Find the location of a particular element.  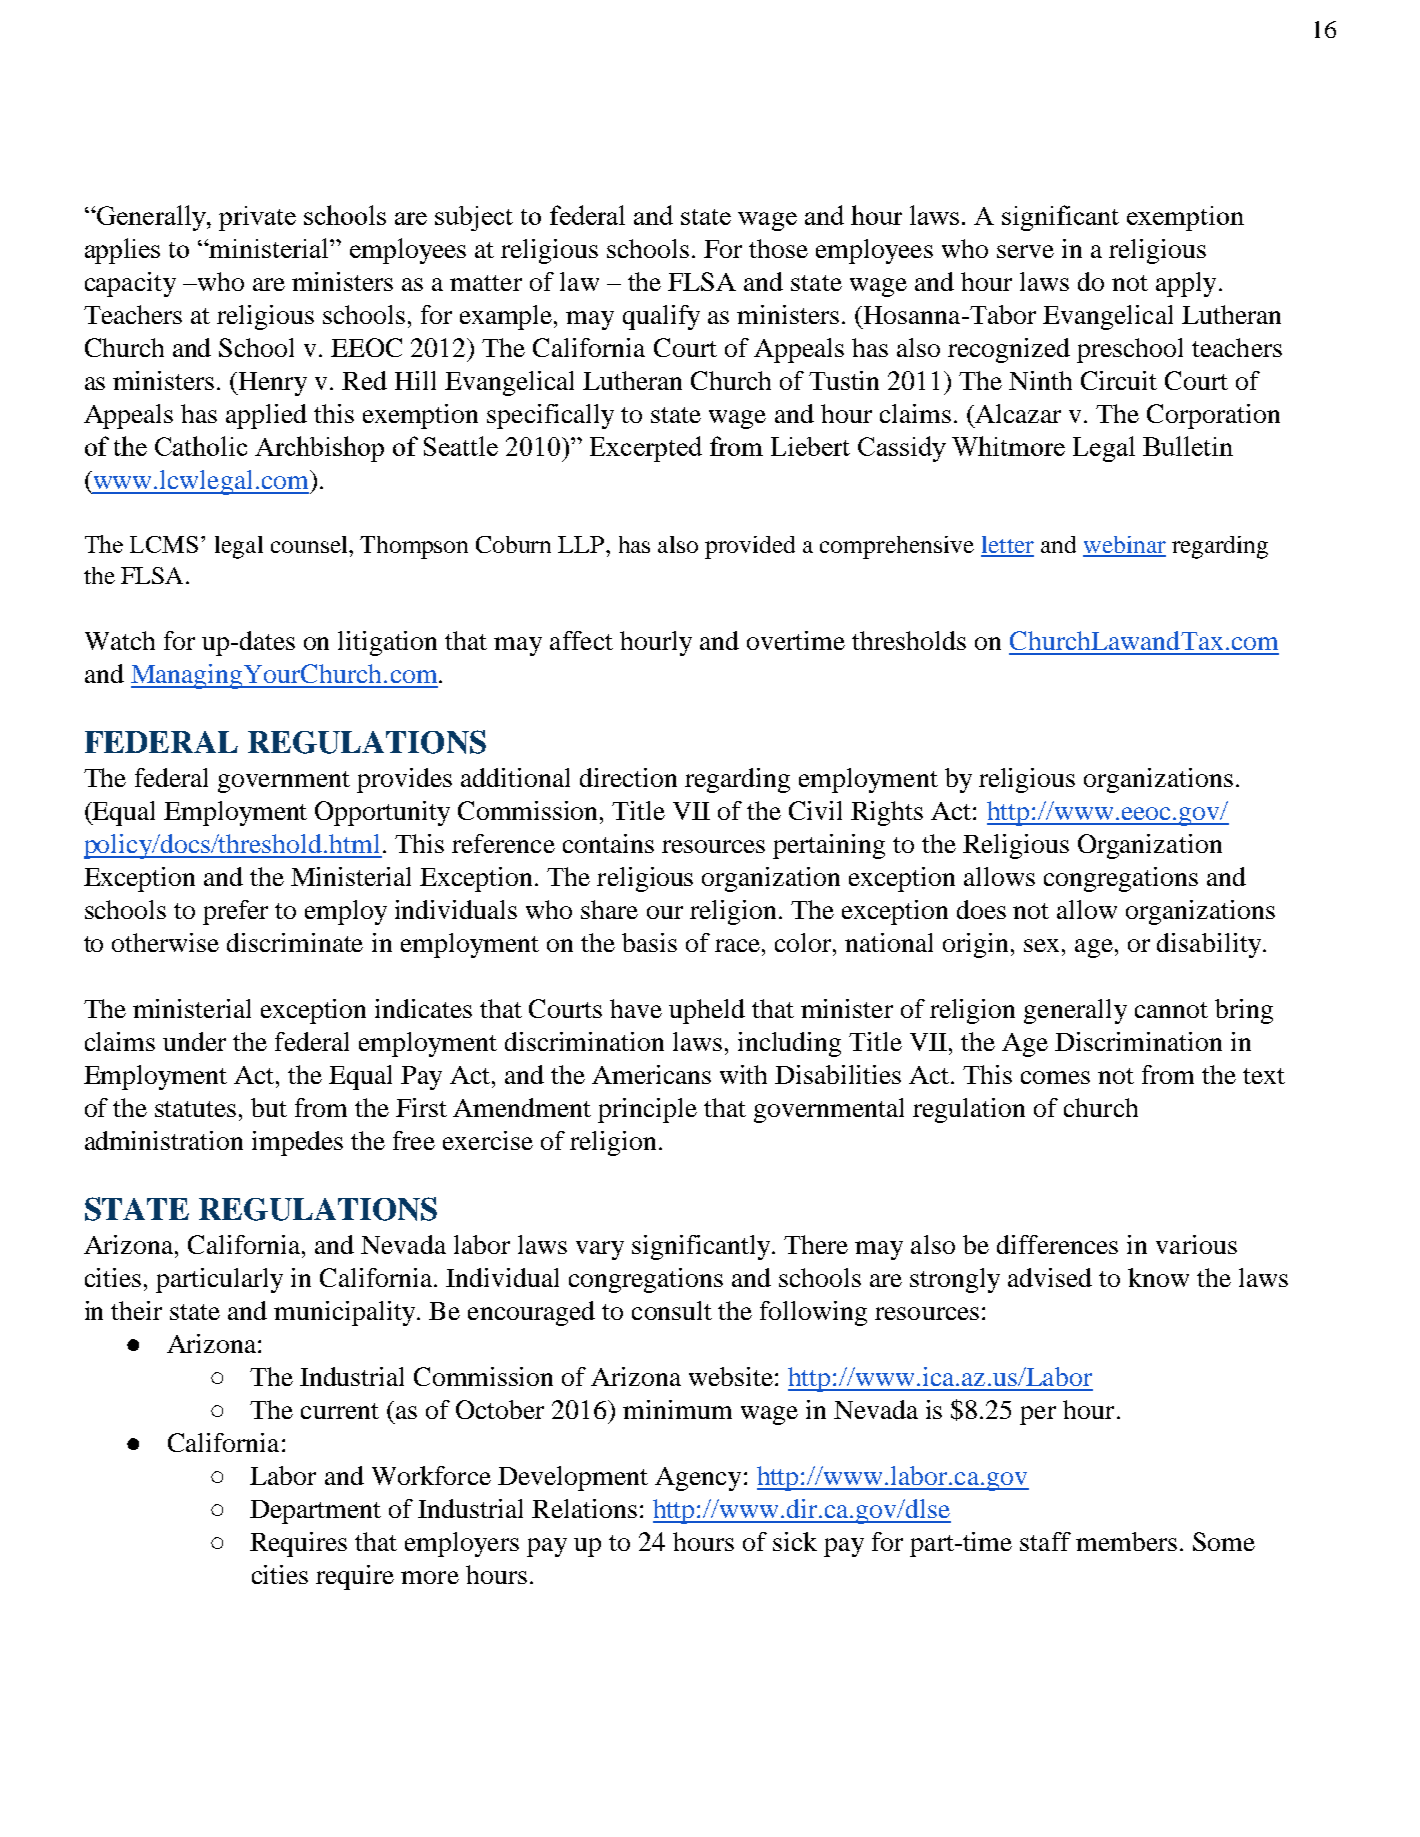

current is located at coordinates (340, 1411).
